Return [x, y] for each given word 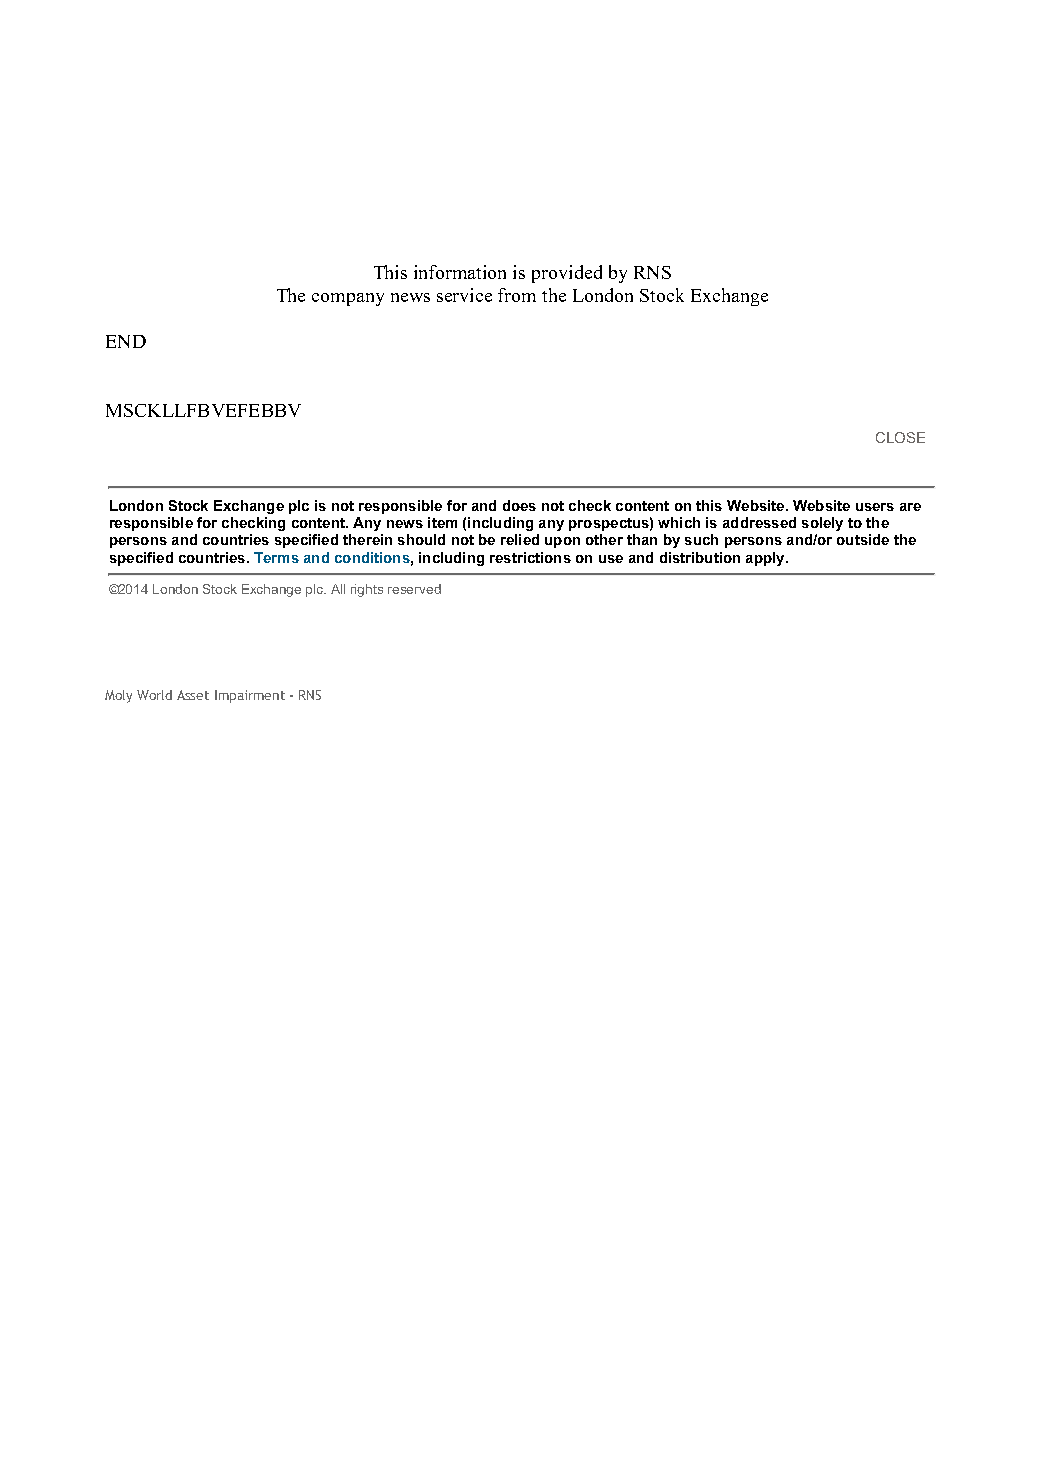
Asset [193, 695]
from [517, 295]
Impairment [250, 696]
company [348, 299]
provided [567, 274]
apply [766, 559]
